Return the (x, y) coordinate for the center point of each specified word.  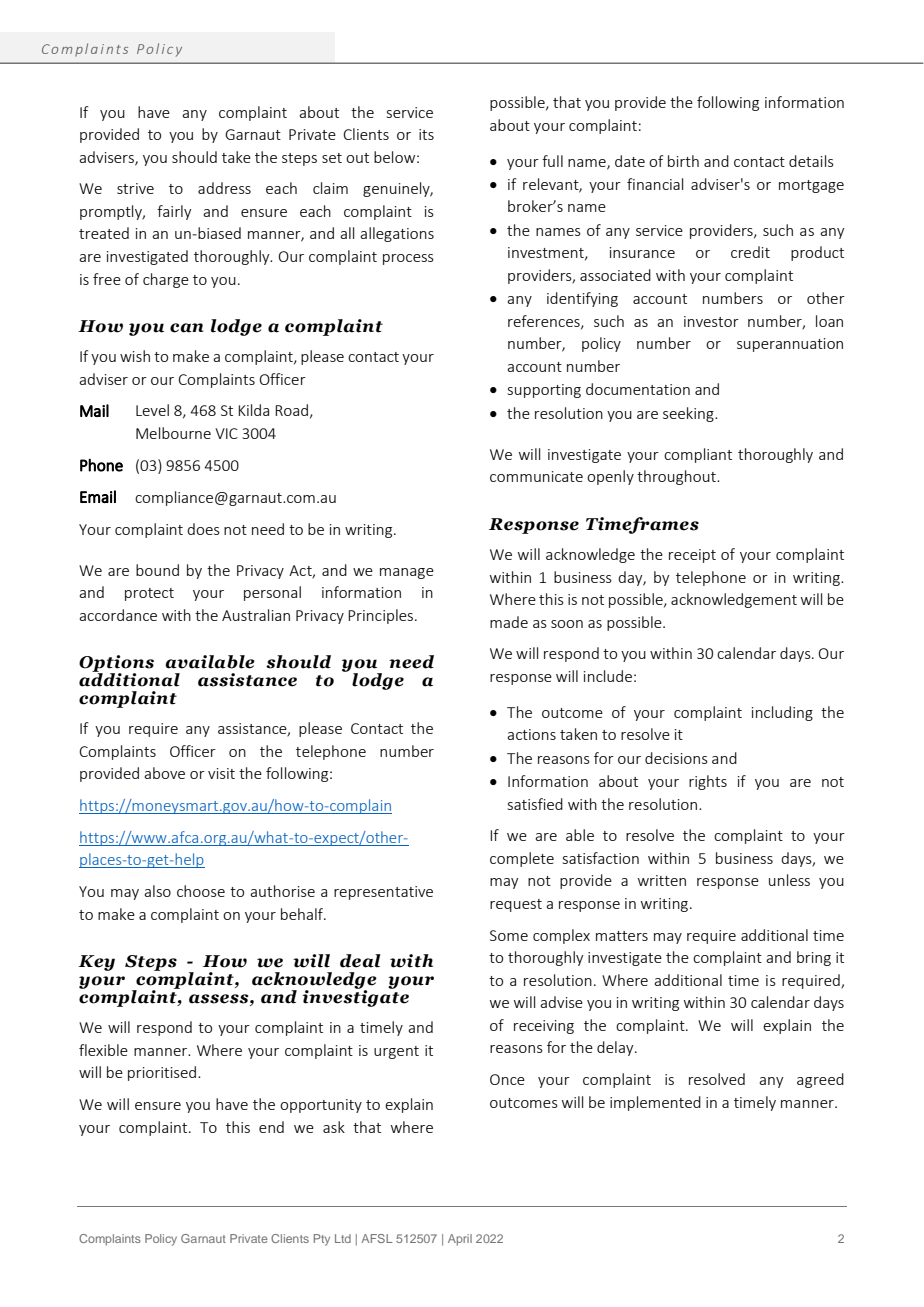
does (203, 529)
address (224, 188)
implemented (655, 1103)
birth (683, 161)
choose (201, 891)
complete (522, 859)
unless (789, 880)
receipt (692, 556)
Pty (322, 1240)
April (460, 1240)
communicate (536, 476)
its (426, 134)
